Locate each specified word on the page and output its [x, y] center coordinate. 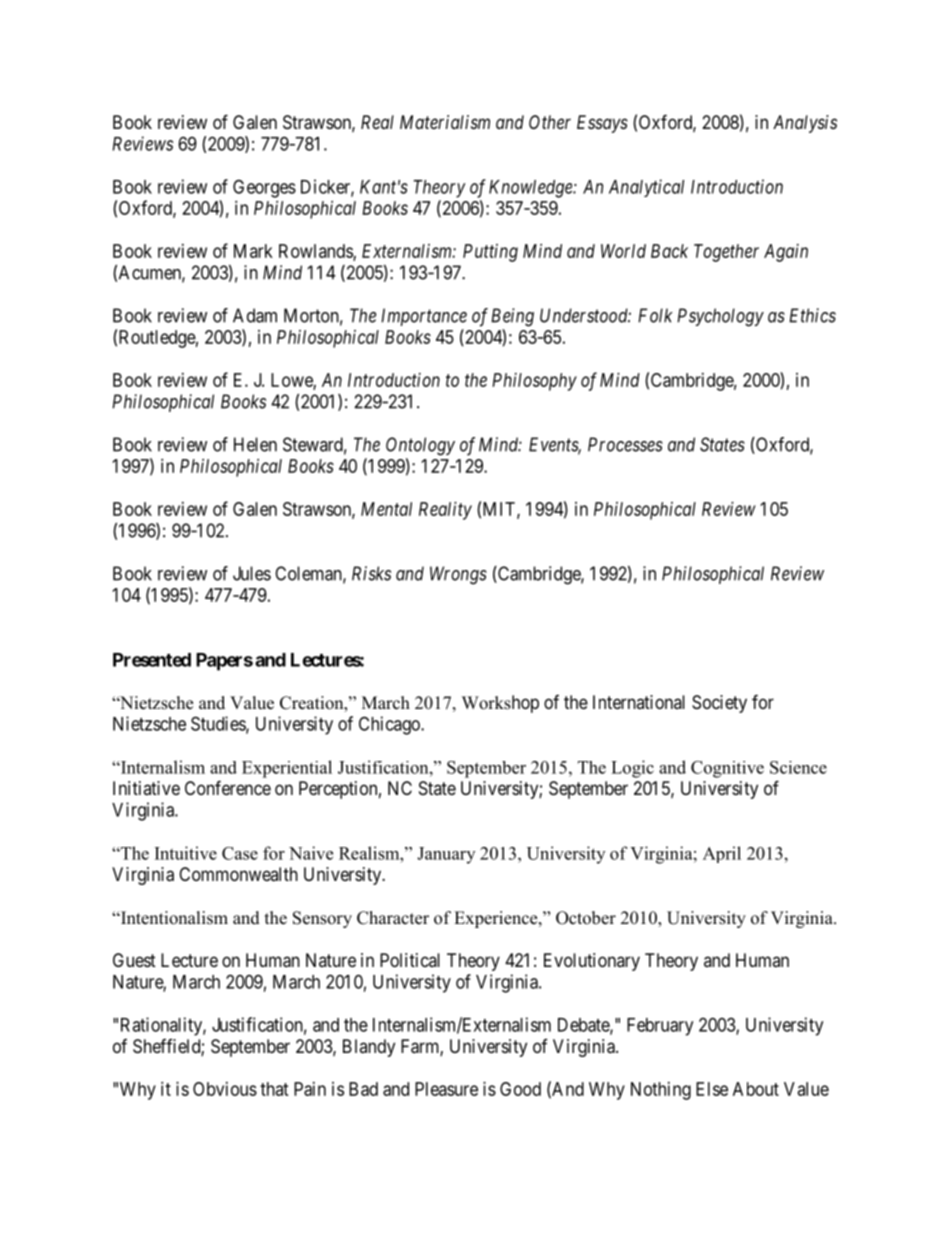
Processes [625, 444]
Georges [264, 188]
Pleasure [446, 1089]
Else [712, 1089]
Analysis [805, 124]
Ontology [420, 446]
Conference [228, 787]
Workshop [500, 704]
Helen [255, 444]
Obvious [225, 1089]
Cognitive [727, 769]
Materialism [445, 122]
